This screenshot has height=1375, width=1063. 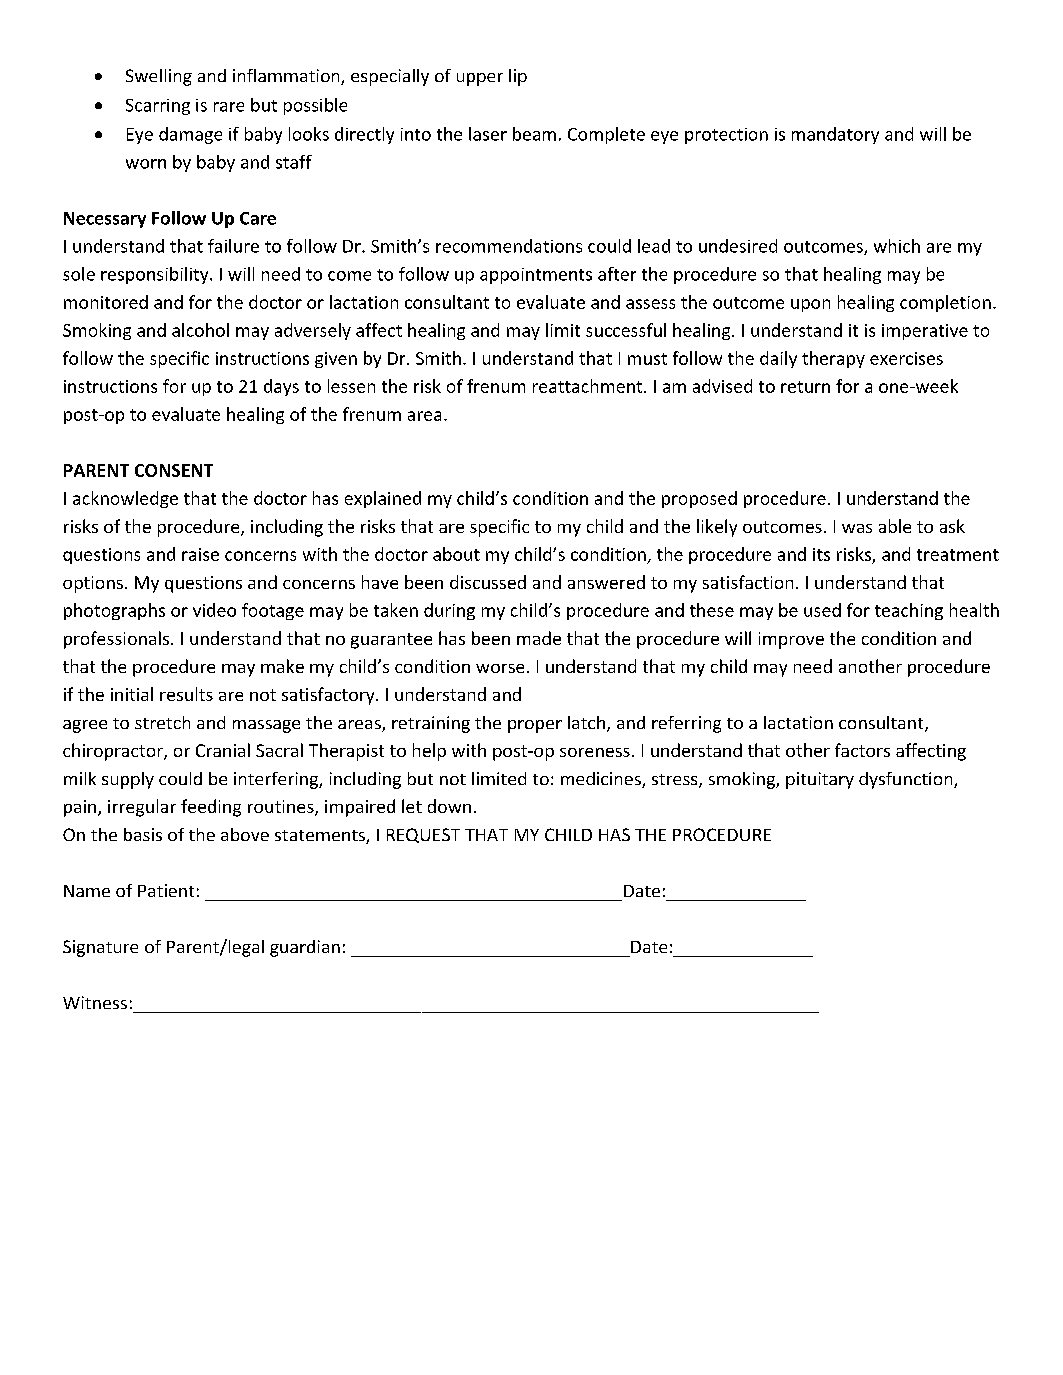 I want to click on dysfunction, so click(x=907, y=780).
